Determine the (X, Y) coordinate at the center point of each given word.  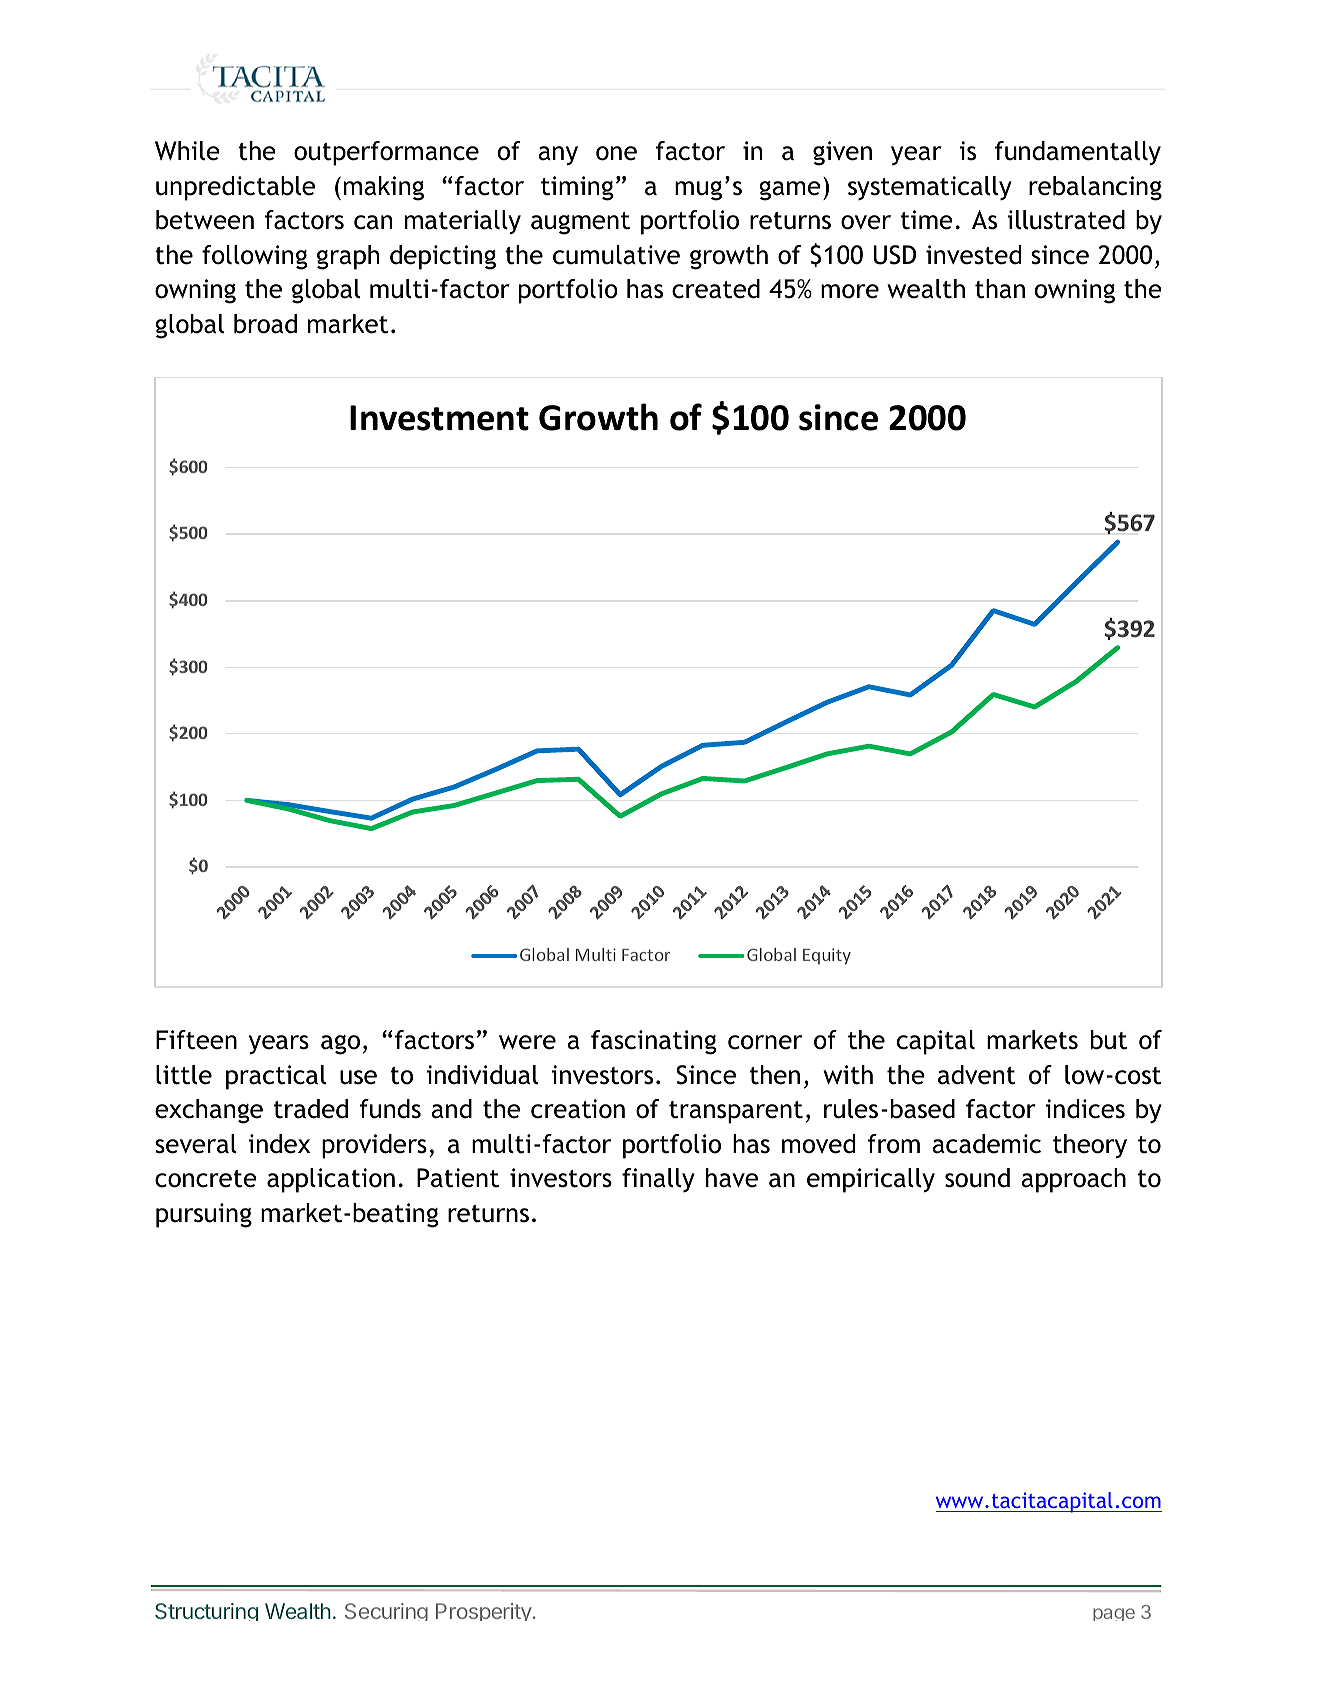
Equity (827, 956)
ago (340, 1045)
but (1109, 1040)
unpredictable (235, 188)
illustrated (1066, 220)
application (331, 1180)
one (616, 153)
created (716, 289)
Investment (439, 418)
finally (658, 1180)
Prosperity (484, 1612)
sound (977, 1178)
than (1000, 289)
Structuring (206, 1612)
